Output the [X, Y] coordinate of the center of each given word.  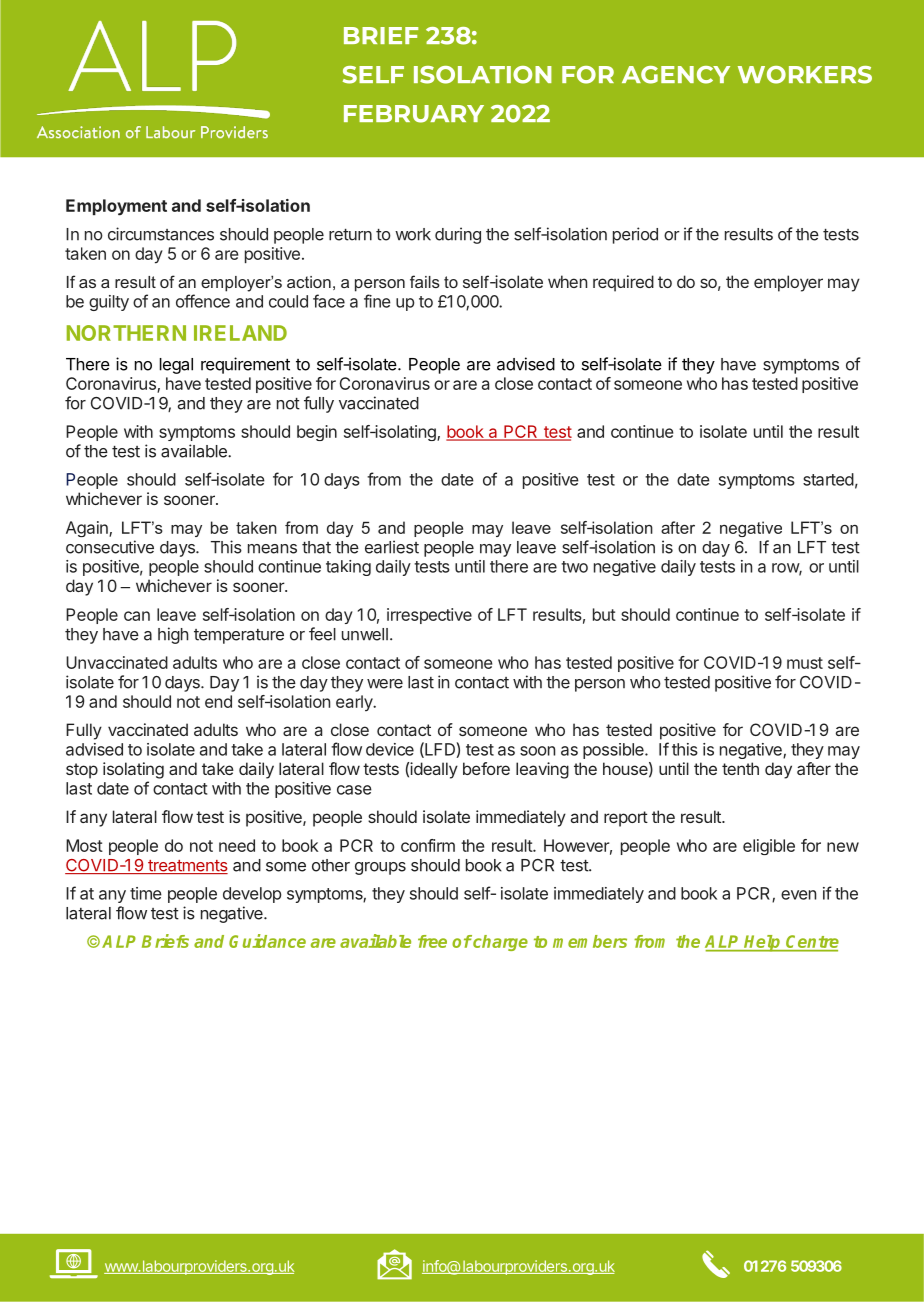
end [218, 701]
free [432, 941]
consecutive [110, 547]
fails [425, 281]
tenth [740, 768]
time [146, 893]
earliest [392, 547]
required [623, 283]
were [385, 684]
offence [203, 301]
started [828, 479]
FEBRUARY [414, 114]
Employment [116, 207]
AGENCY [676, 75]
